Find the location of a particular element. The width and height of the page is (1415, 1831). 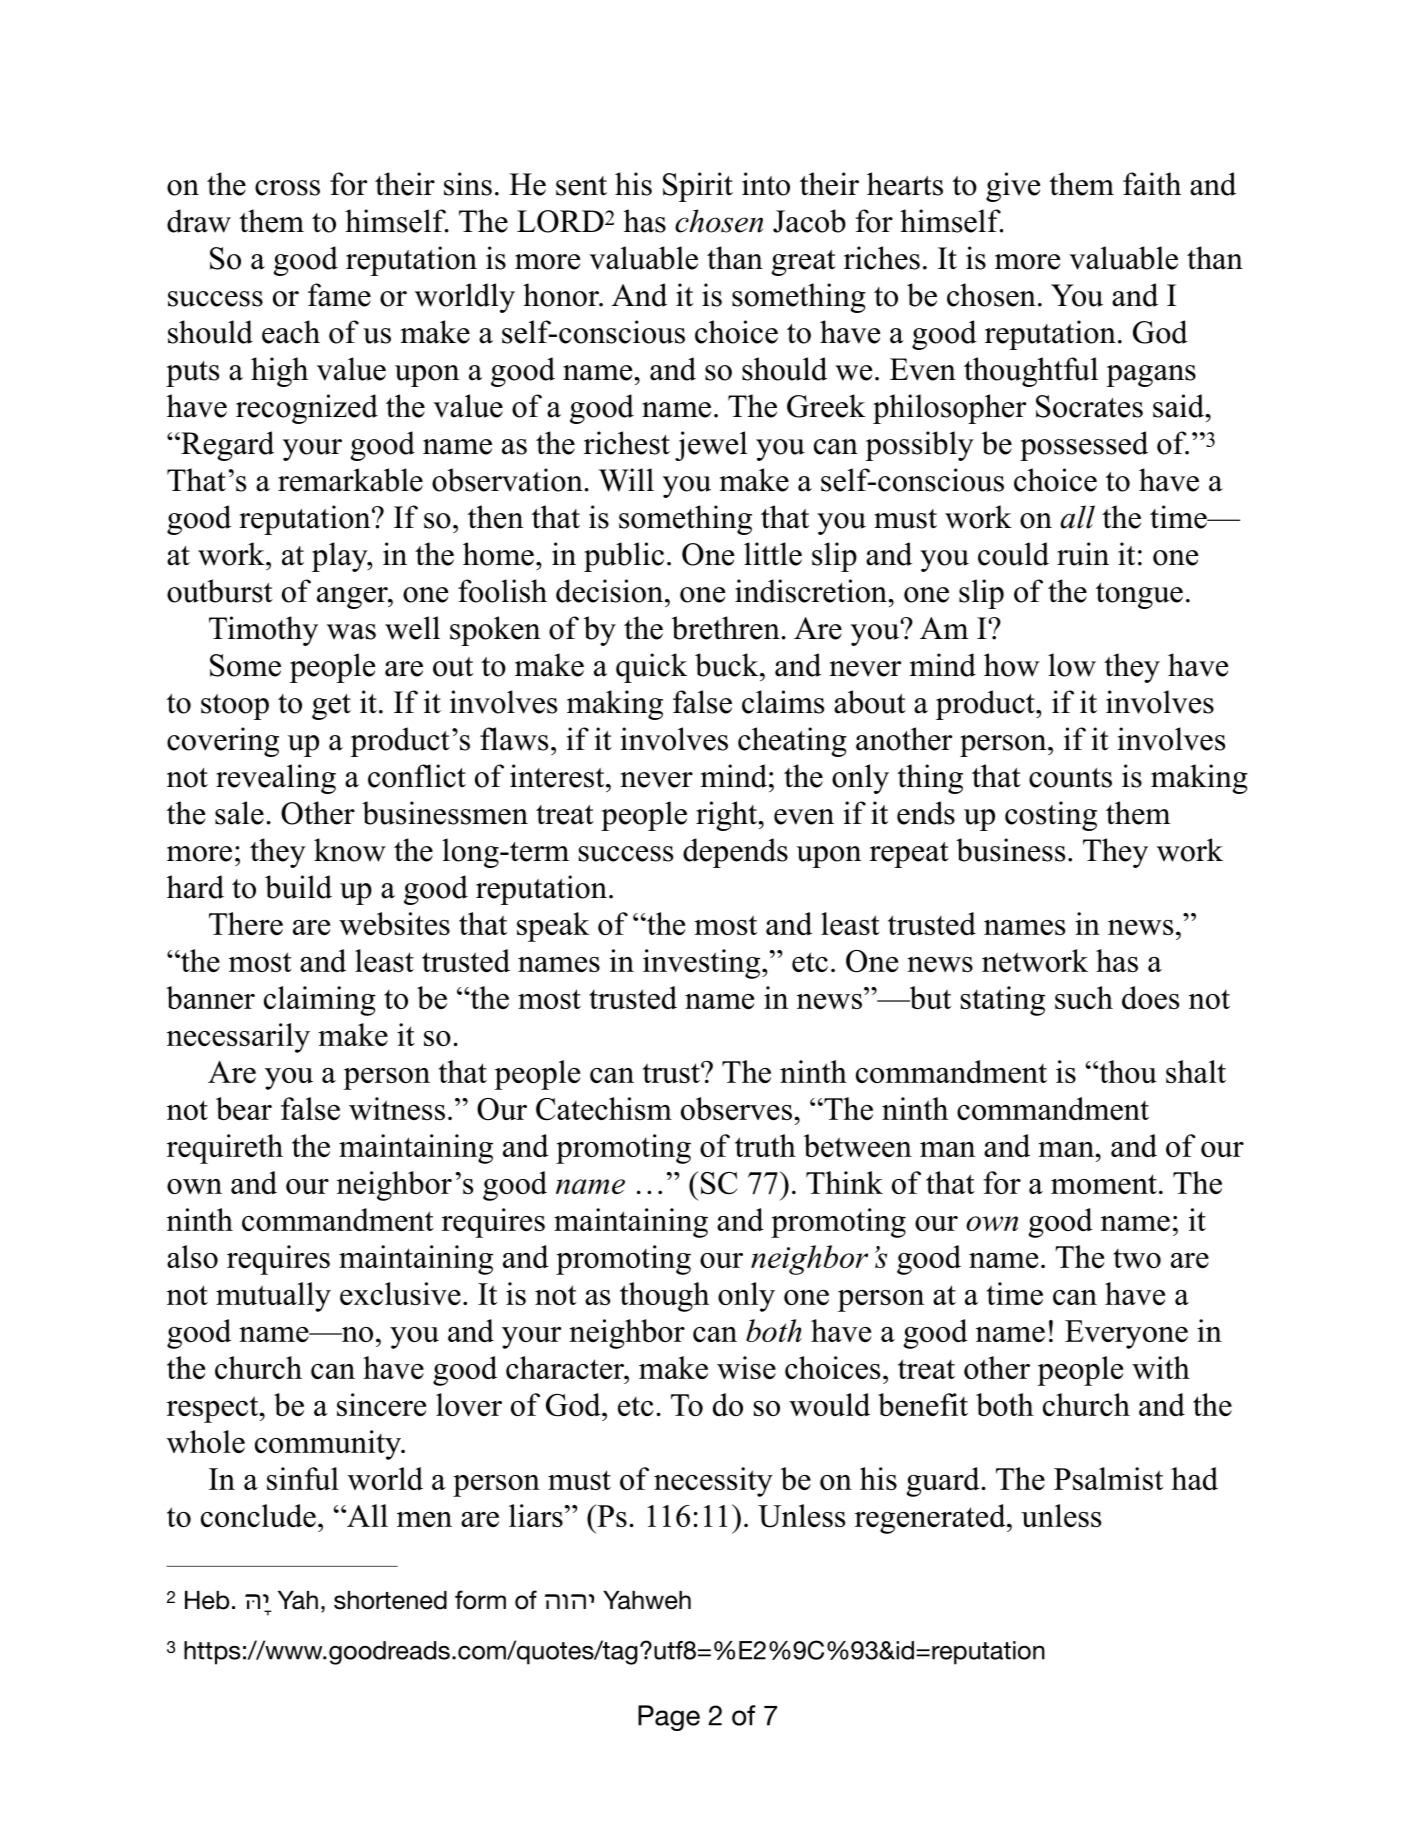

shortened is located at coordinates (390, 1600).
